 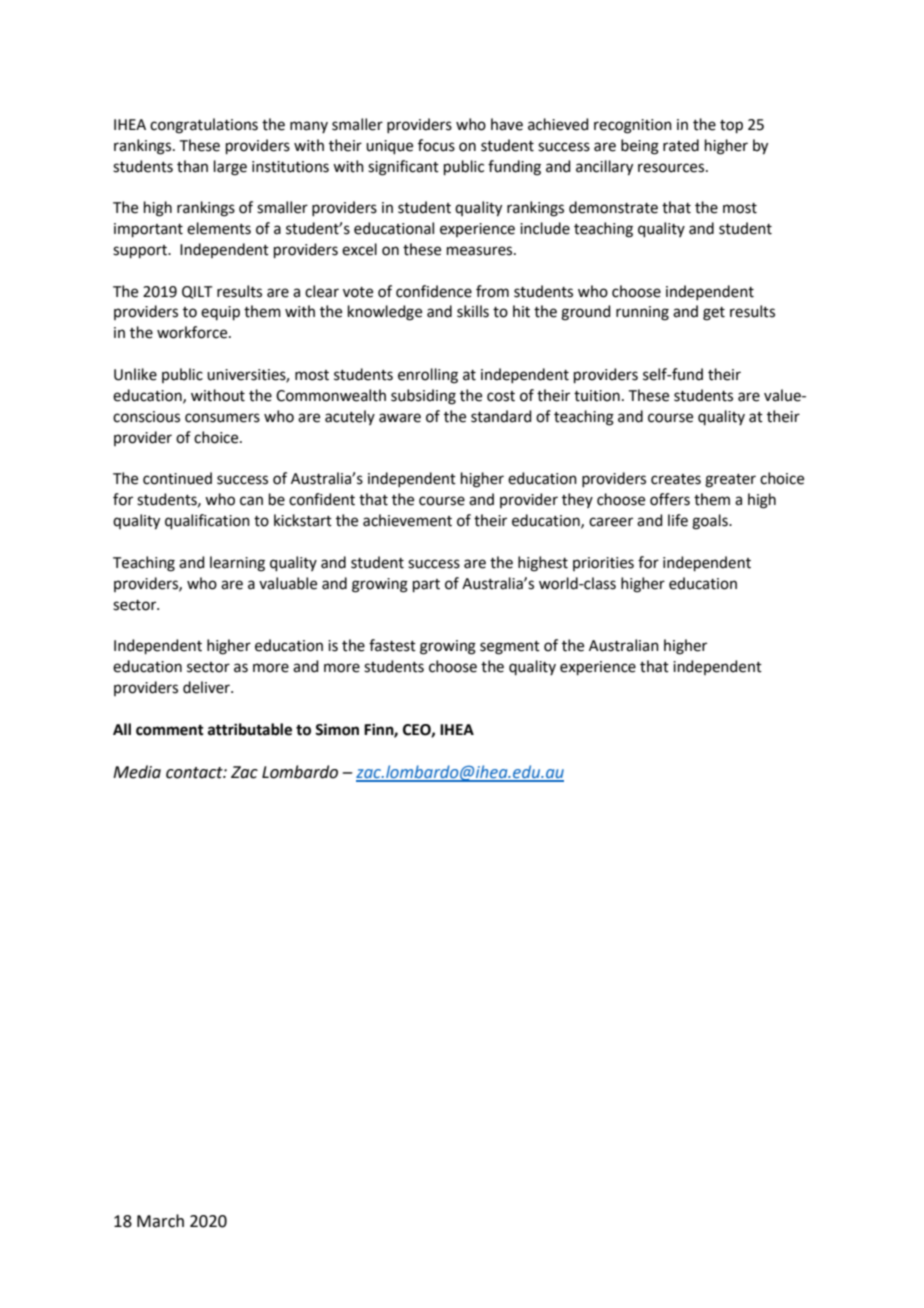 I want to click on being, so click(x=640, y=147).
